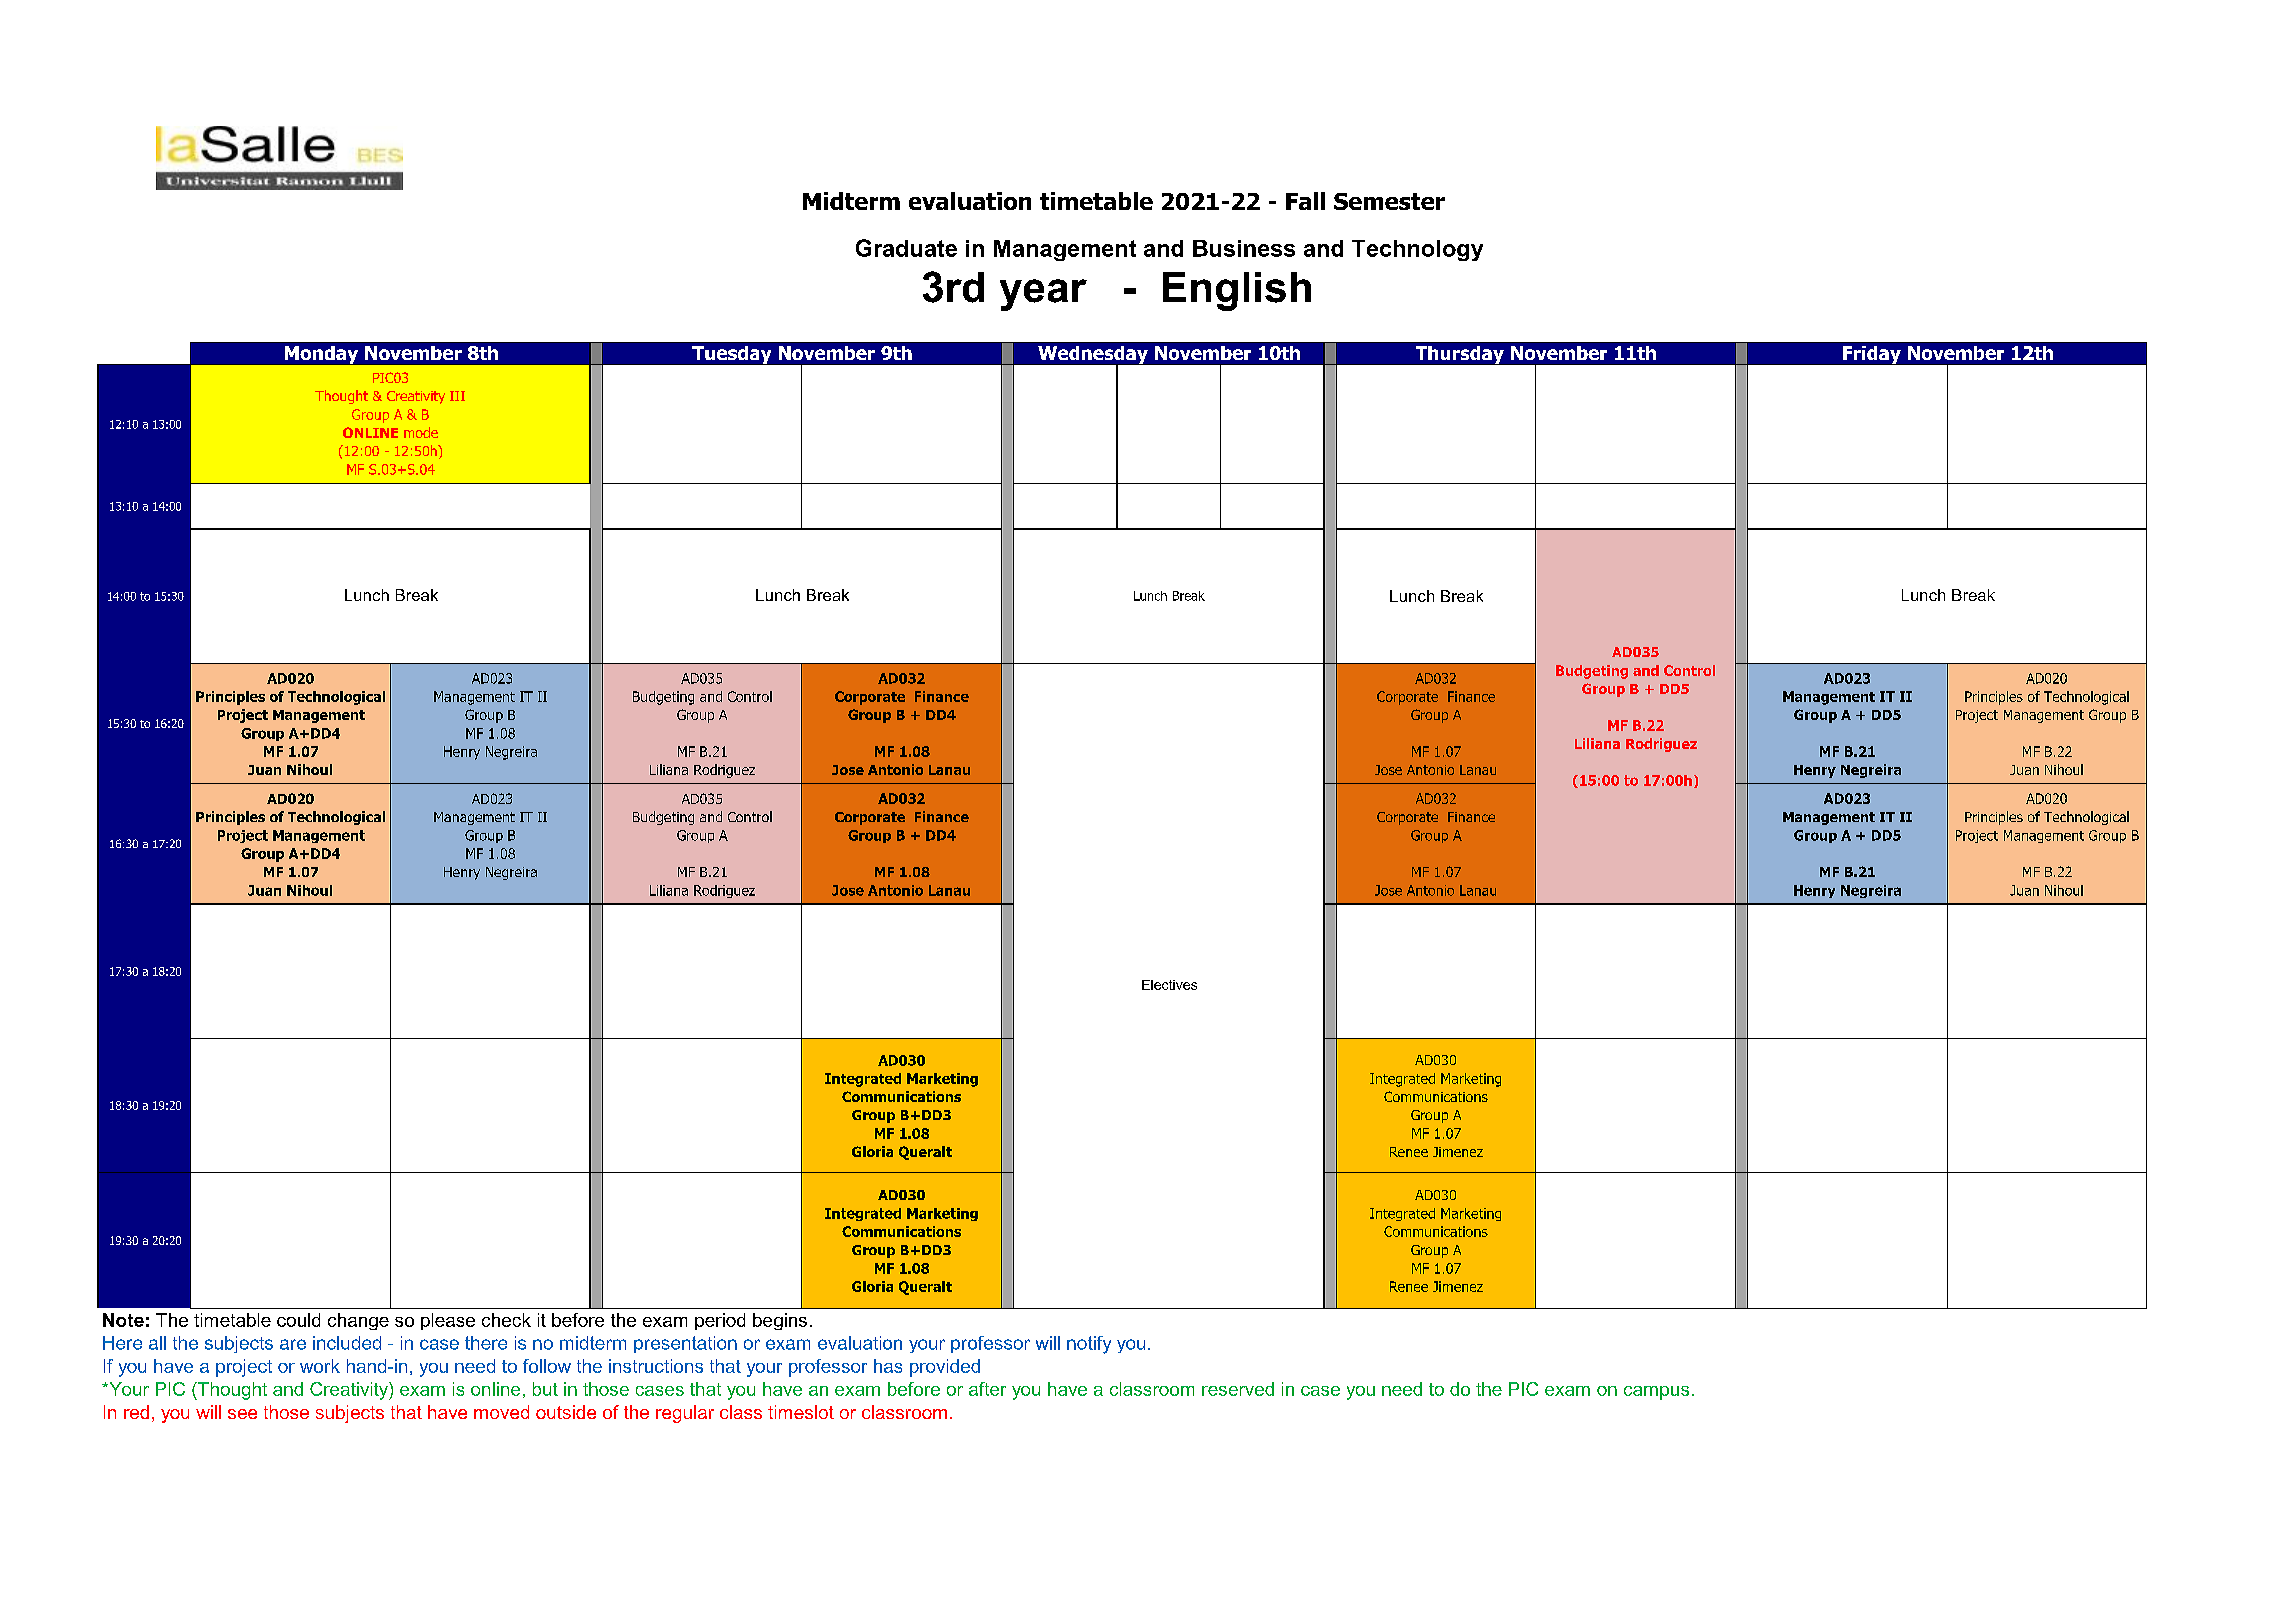 The width and height of the screenshot is (2271, 1606). What do you see at coordinates (1417, 250) in the screenshot?
I see `Technology` at bounding box center [1417, 250].
